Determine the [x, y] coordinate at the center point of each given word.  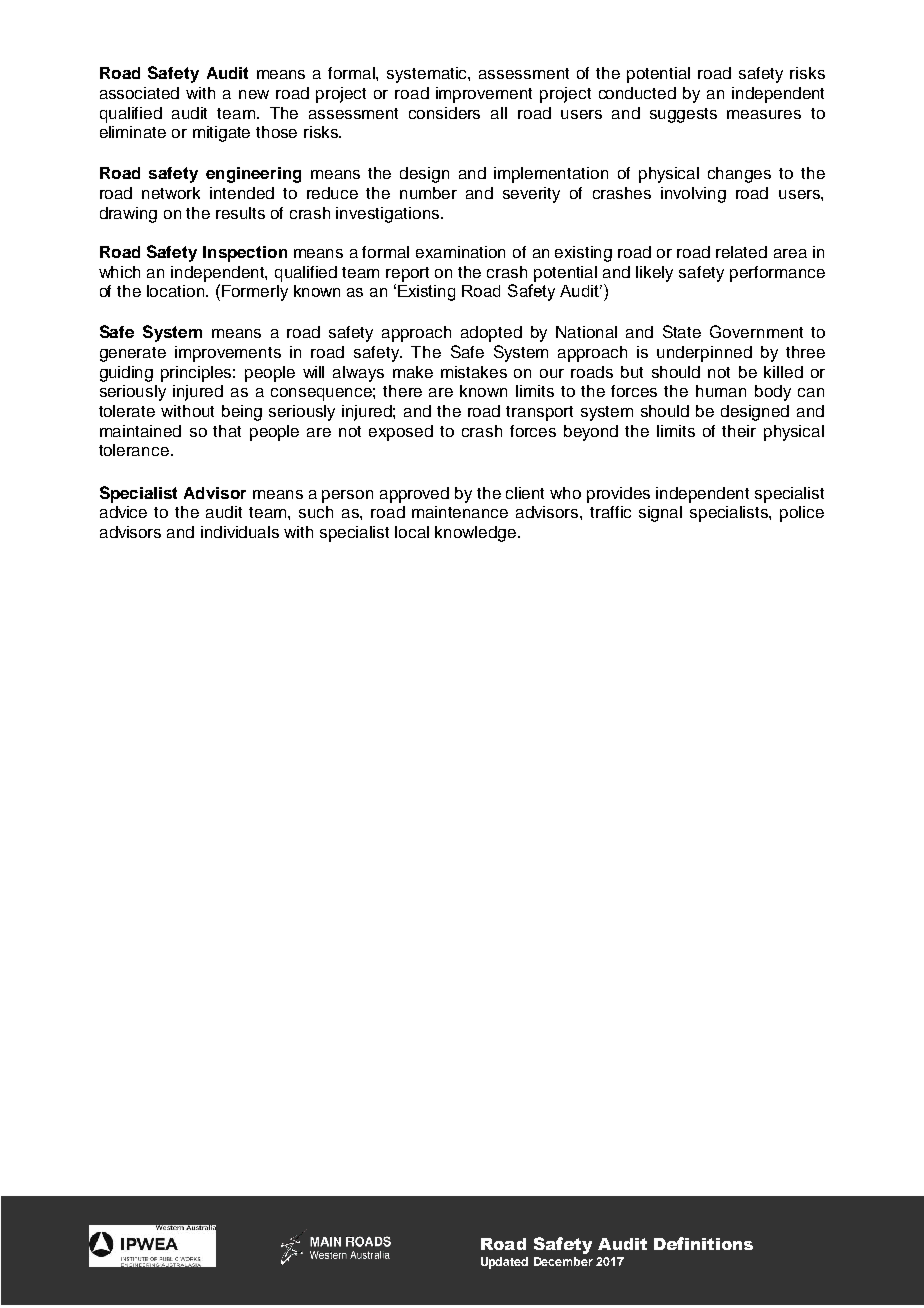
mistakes [474, 372]
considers [444, 113]
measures [764, 114]
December [563, 1261]
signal [660, 514]
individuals [240, 532]
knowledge [477, 534]
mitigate [221, 134]
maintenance [460, 512]
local [412, 532]
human [721, 391]
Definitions [703, 1243]
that [227, 431]
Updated [504, 1263]
